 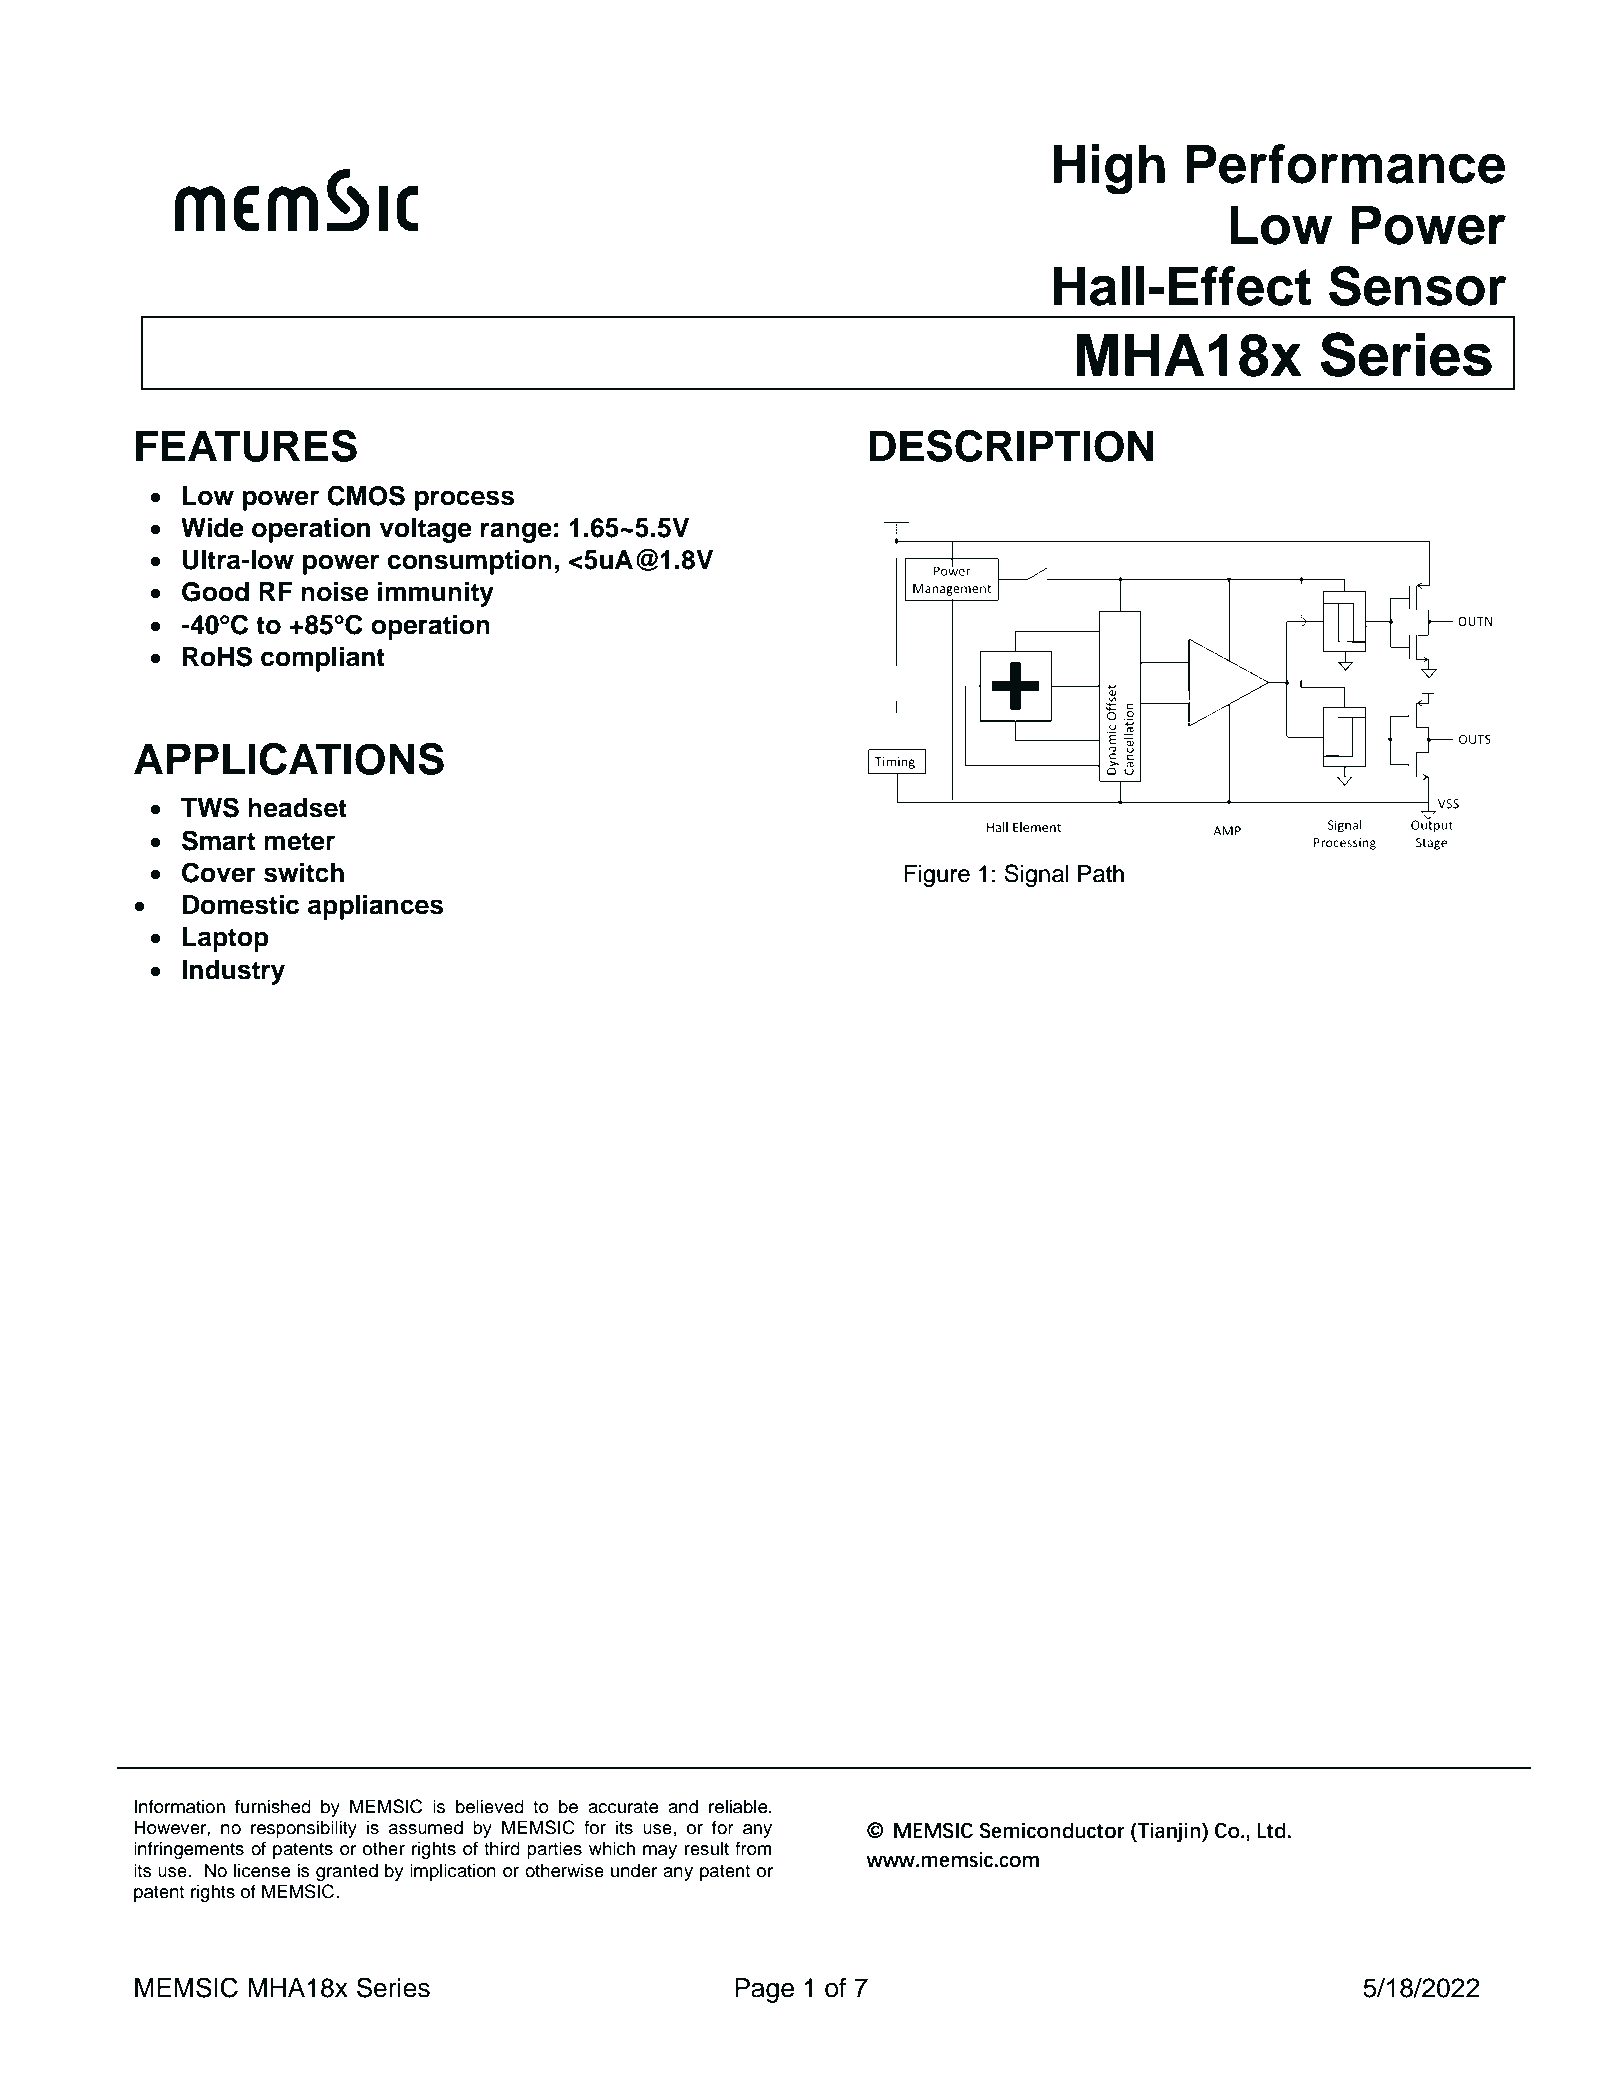 I want to click on Path, so click(x=1101, y=874).
